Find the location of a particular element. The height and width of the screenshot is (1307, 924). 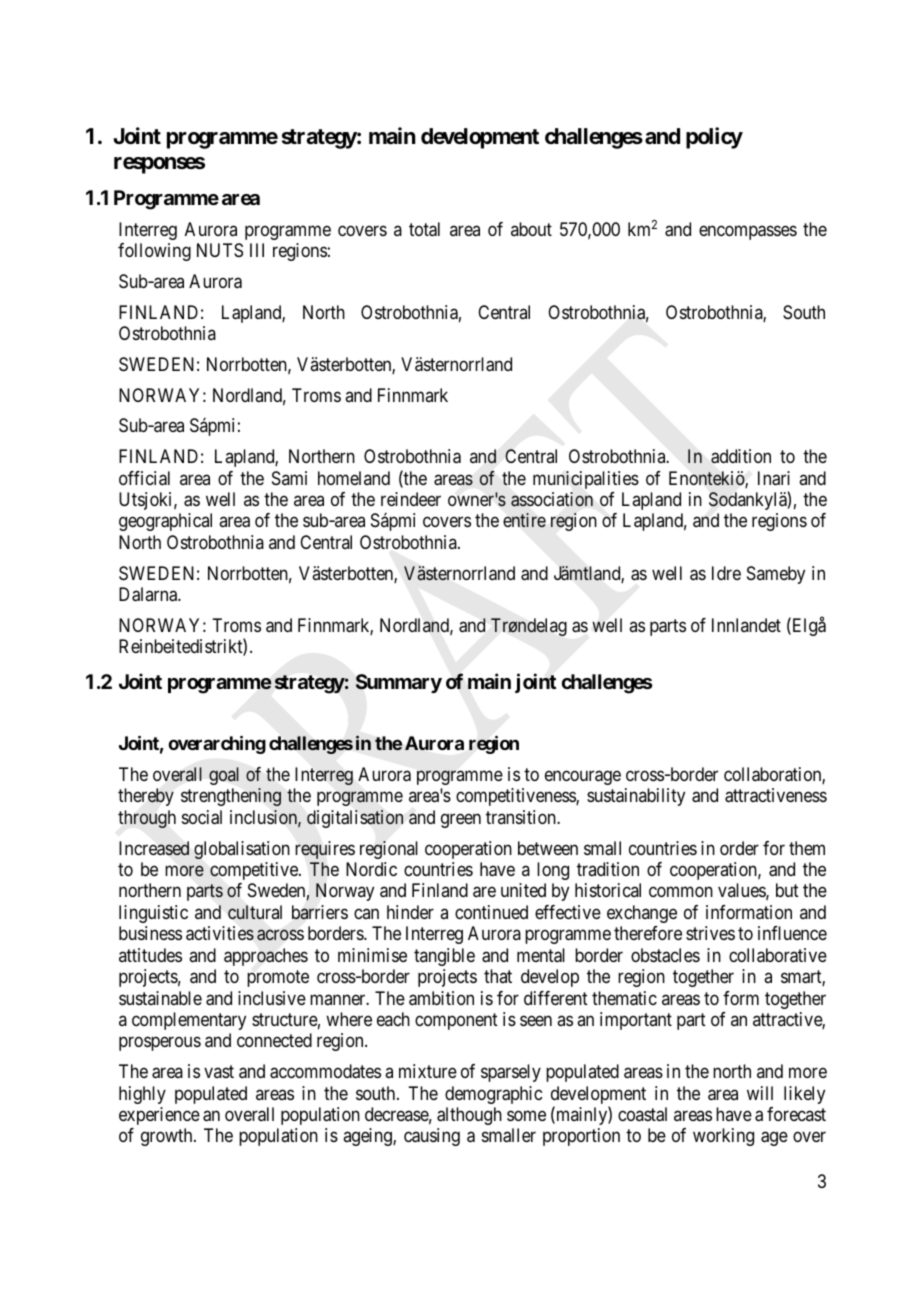

strengthening is located at coordinates (231, 797).
